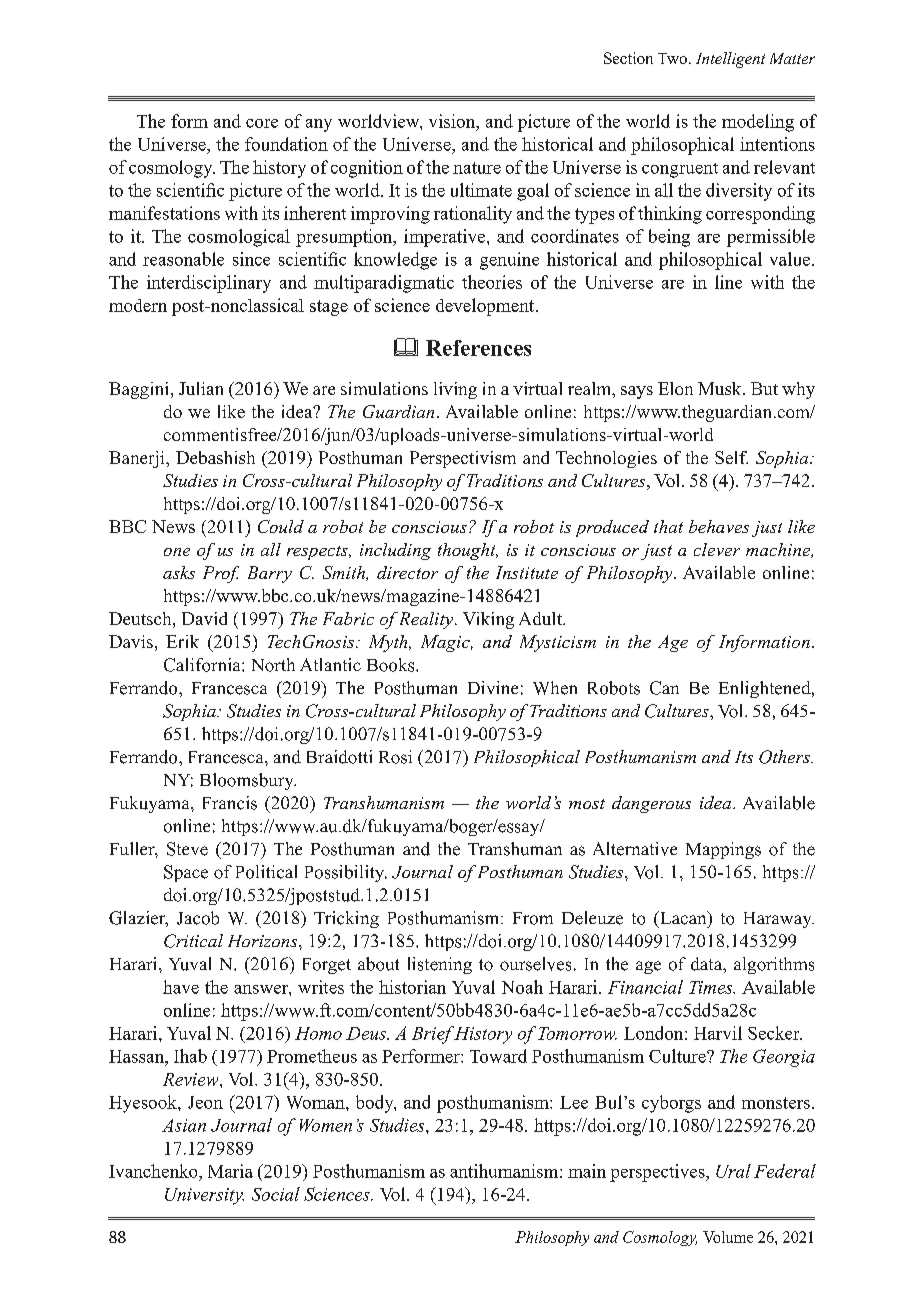  Describe the element at coordinates (587, 1171) in the image. I see `main` at that location.
